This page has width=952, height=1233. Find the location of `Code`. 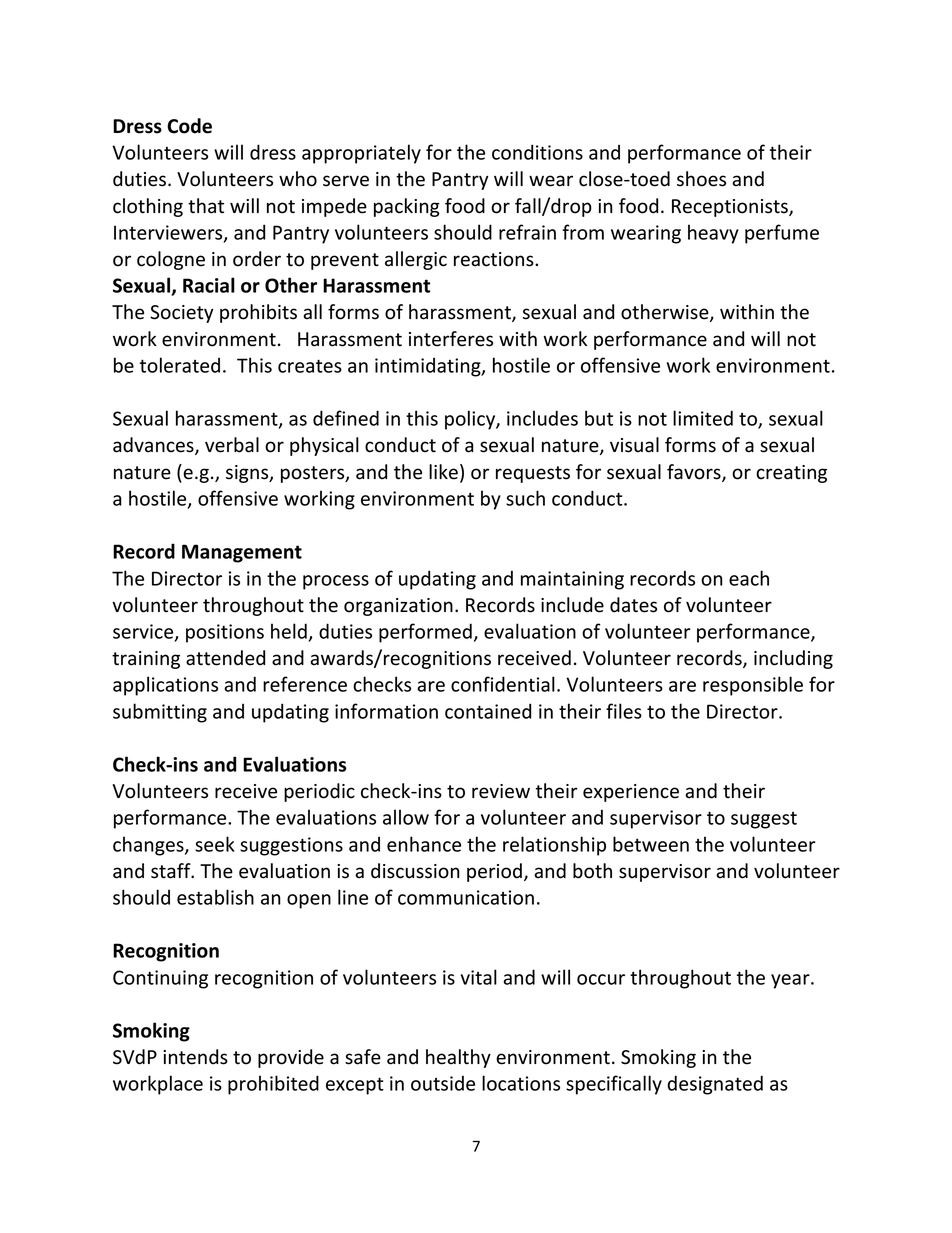

Code is located at coordinates (189, 126).
